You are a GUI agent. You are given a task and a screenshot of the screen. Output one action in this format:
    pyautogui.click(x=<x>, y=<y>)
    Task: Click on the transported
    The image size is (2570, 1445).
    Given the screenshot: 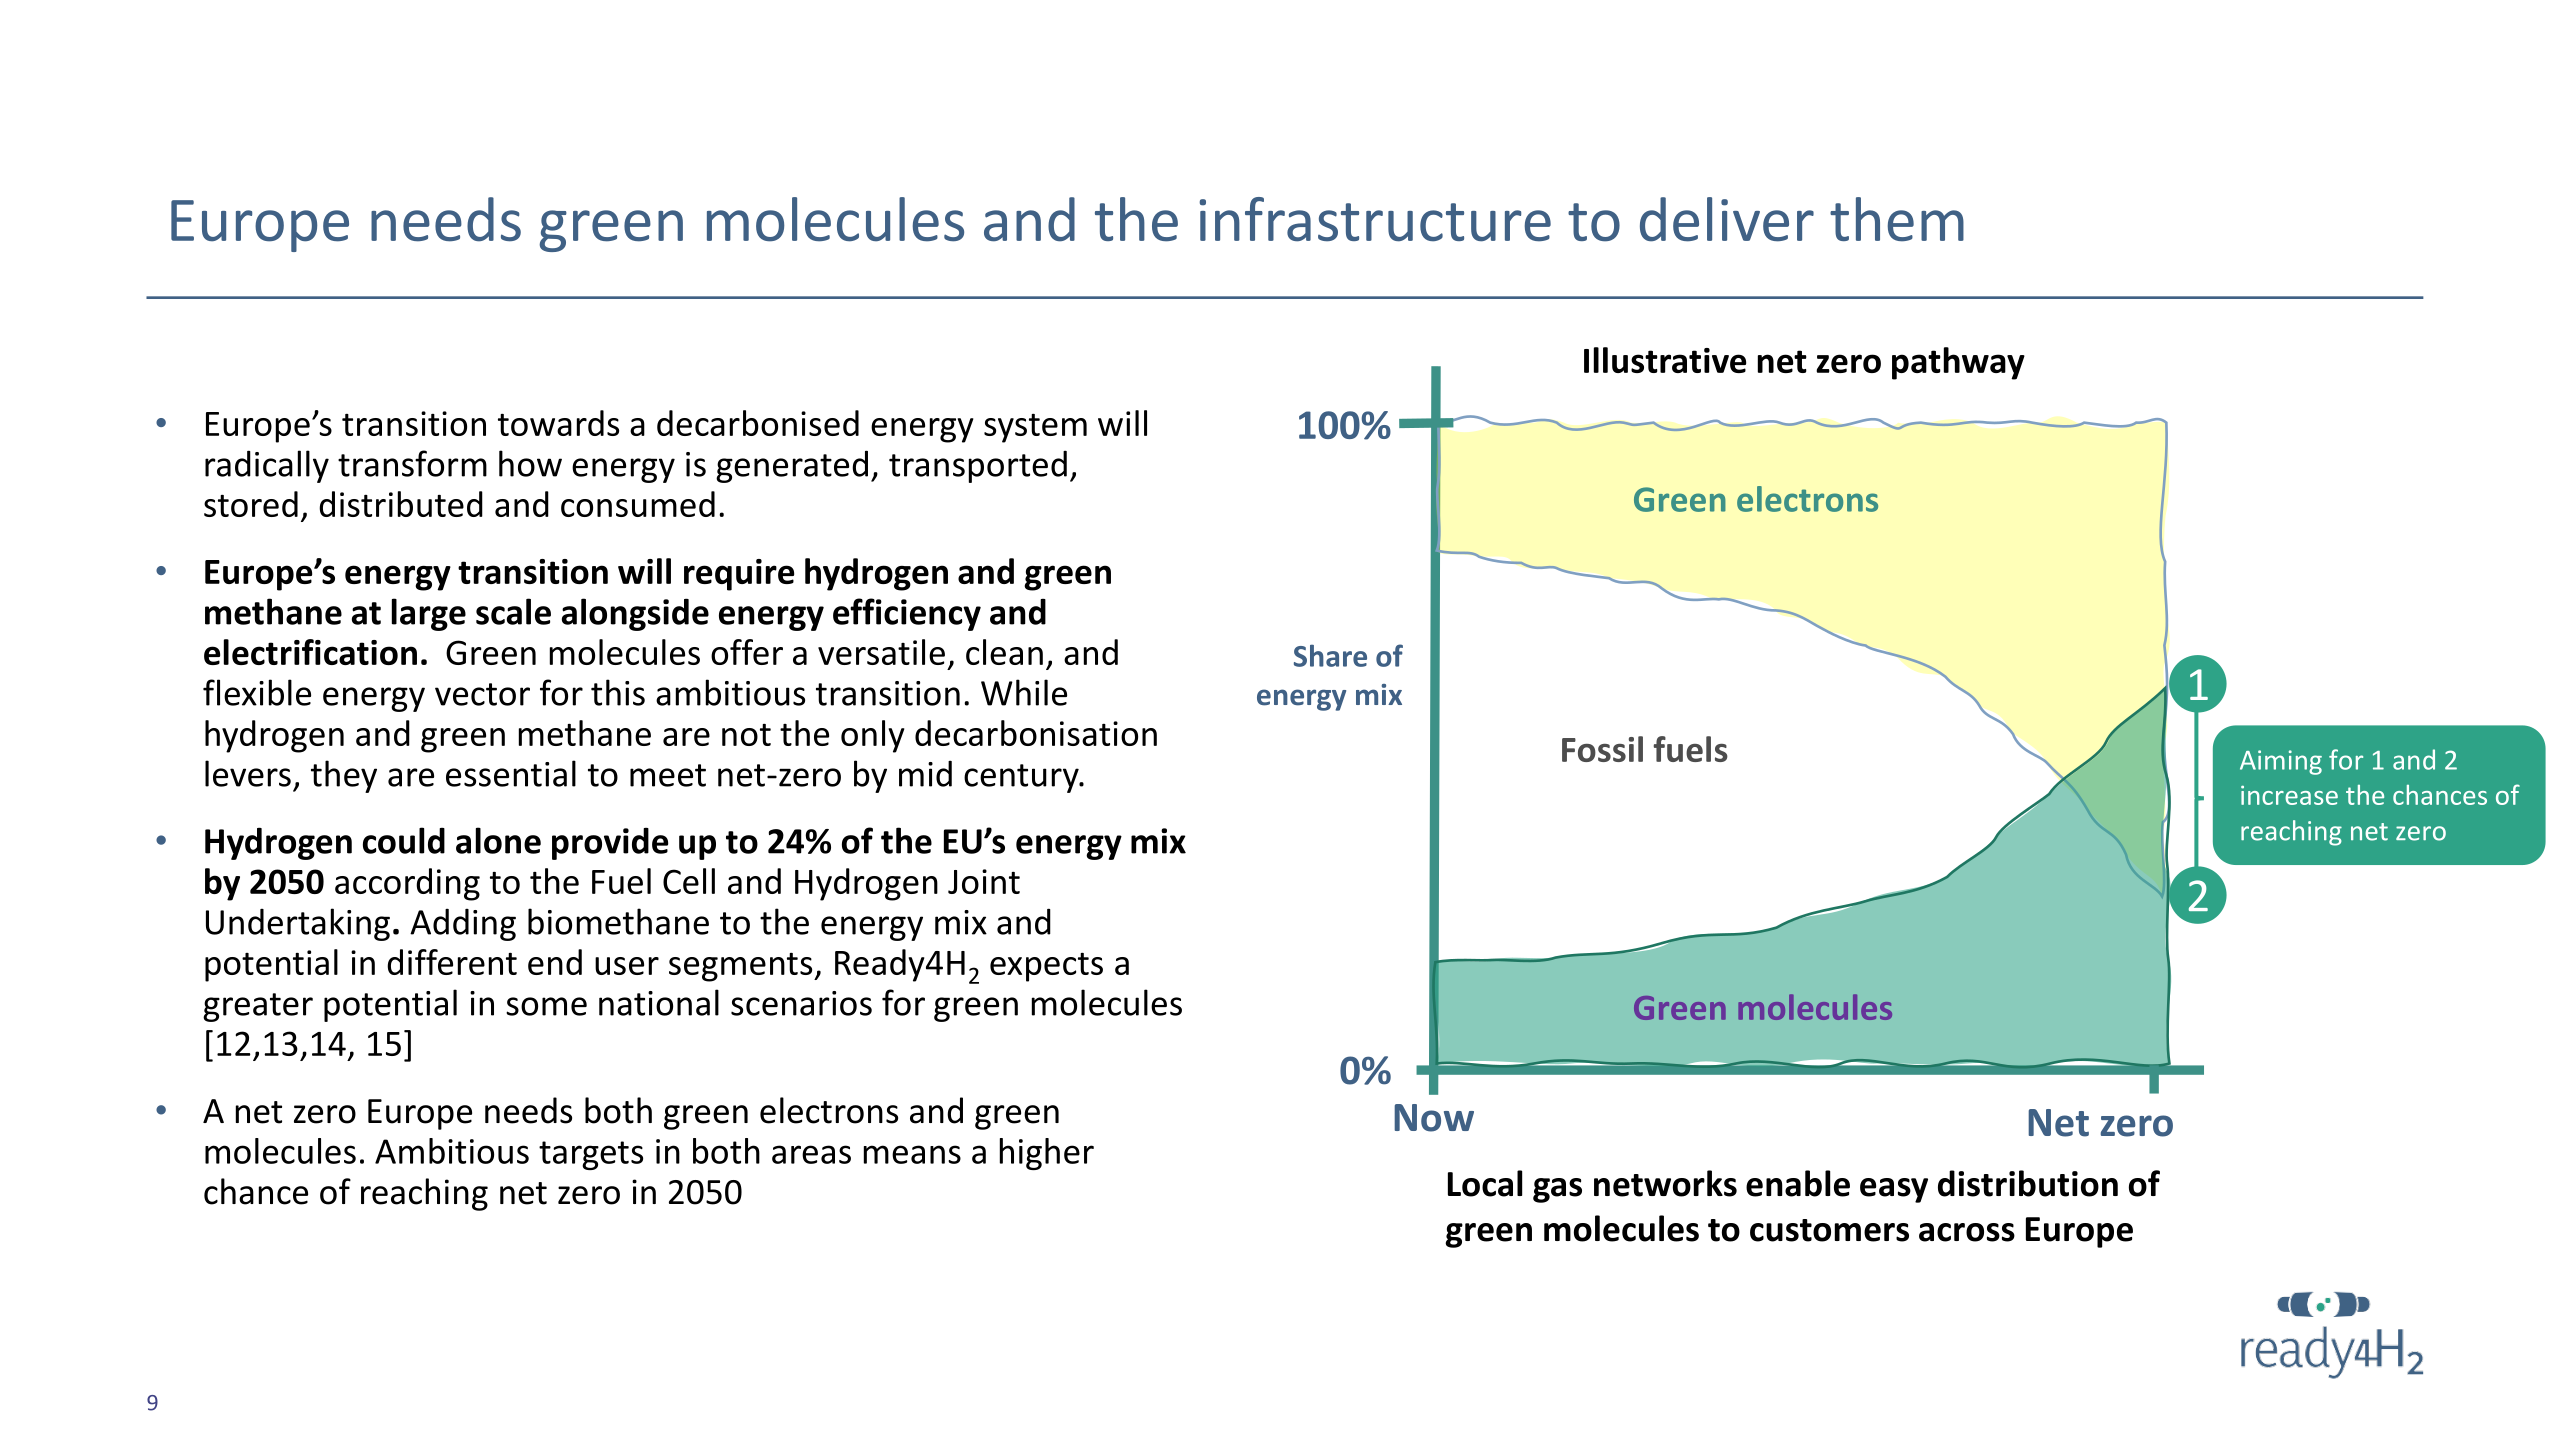 What is the action you would take?
    pyautogui.click(x=978, y=466)
